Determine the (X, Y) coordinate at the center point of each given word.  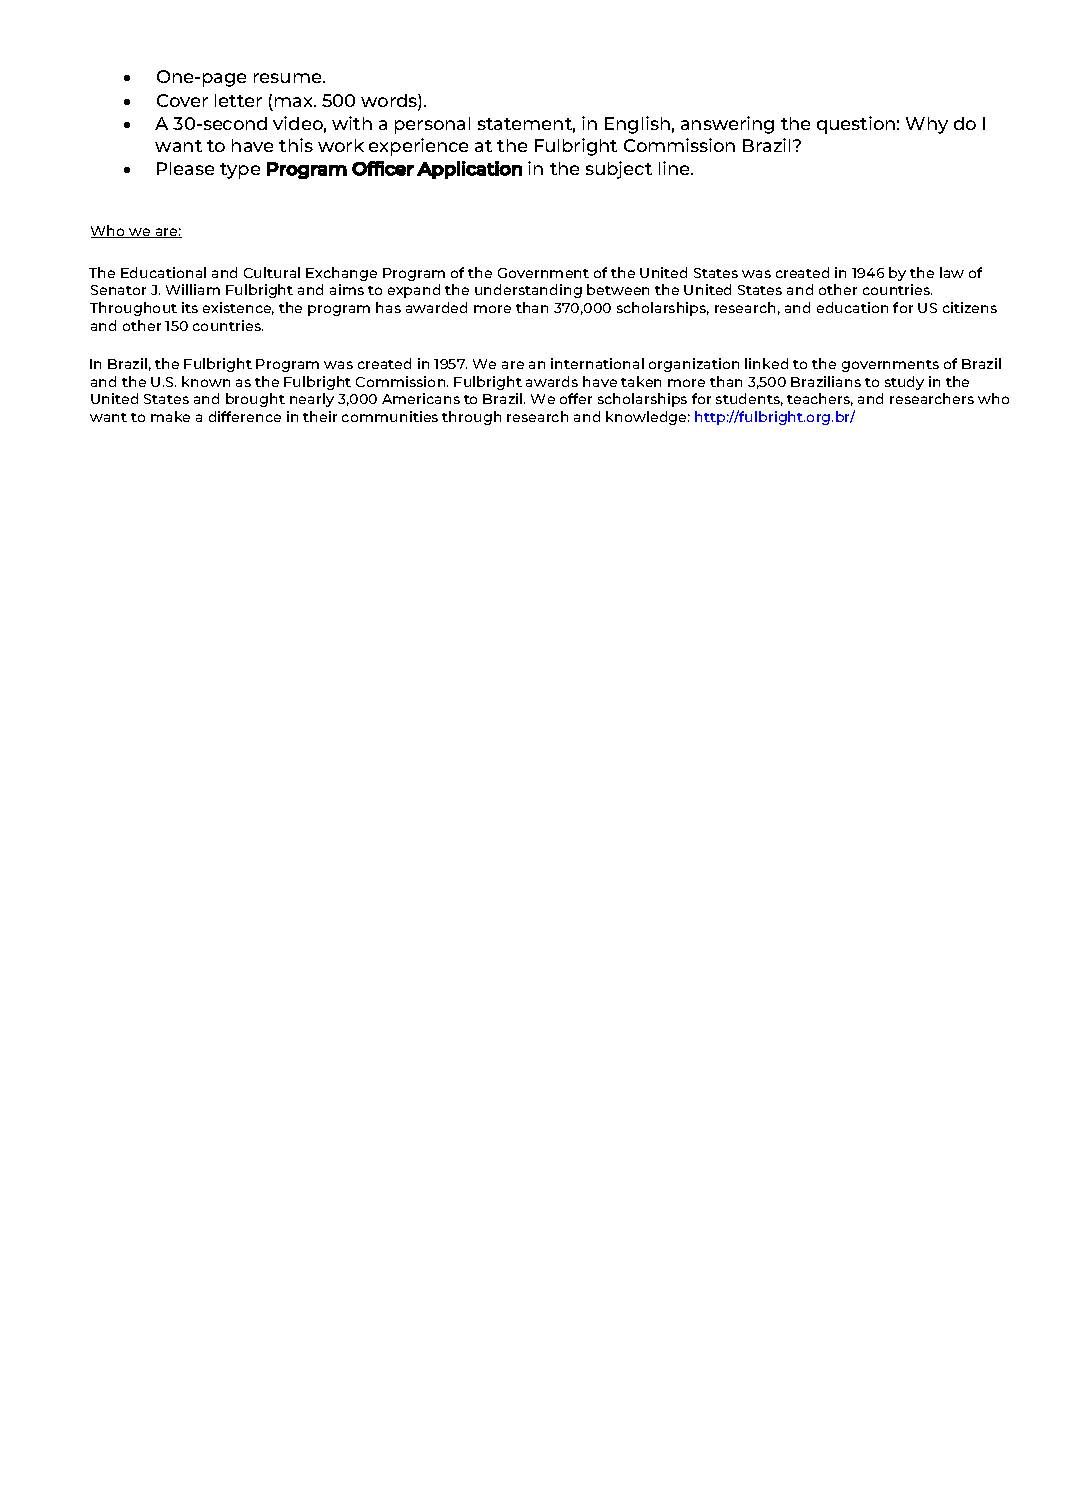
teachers (820, 399)
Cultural (272, 272)
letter (238, 100)
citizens (970, 307)
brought (255, 400)
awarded (436, 307)
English (637, 125)
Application (469, 170)
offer (576, 398)
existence (238, 308)
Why (927, 125)
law (952, 272)
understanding (528, 291)
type (240, 171)
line (675, 168)
